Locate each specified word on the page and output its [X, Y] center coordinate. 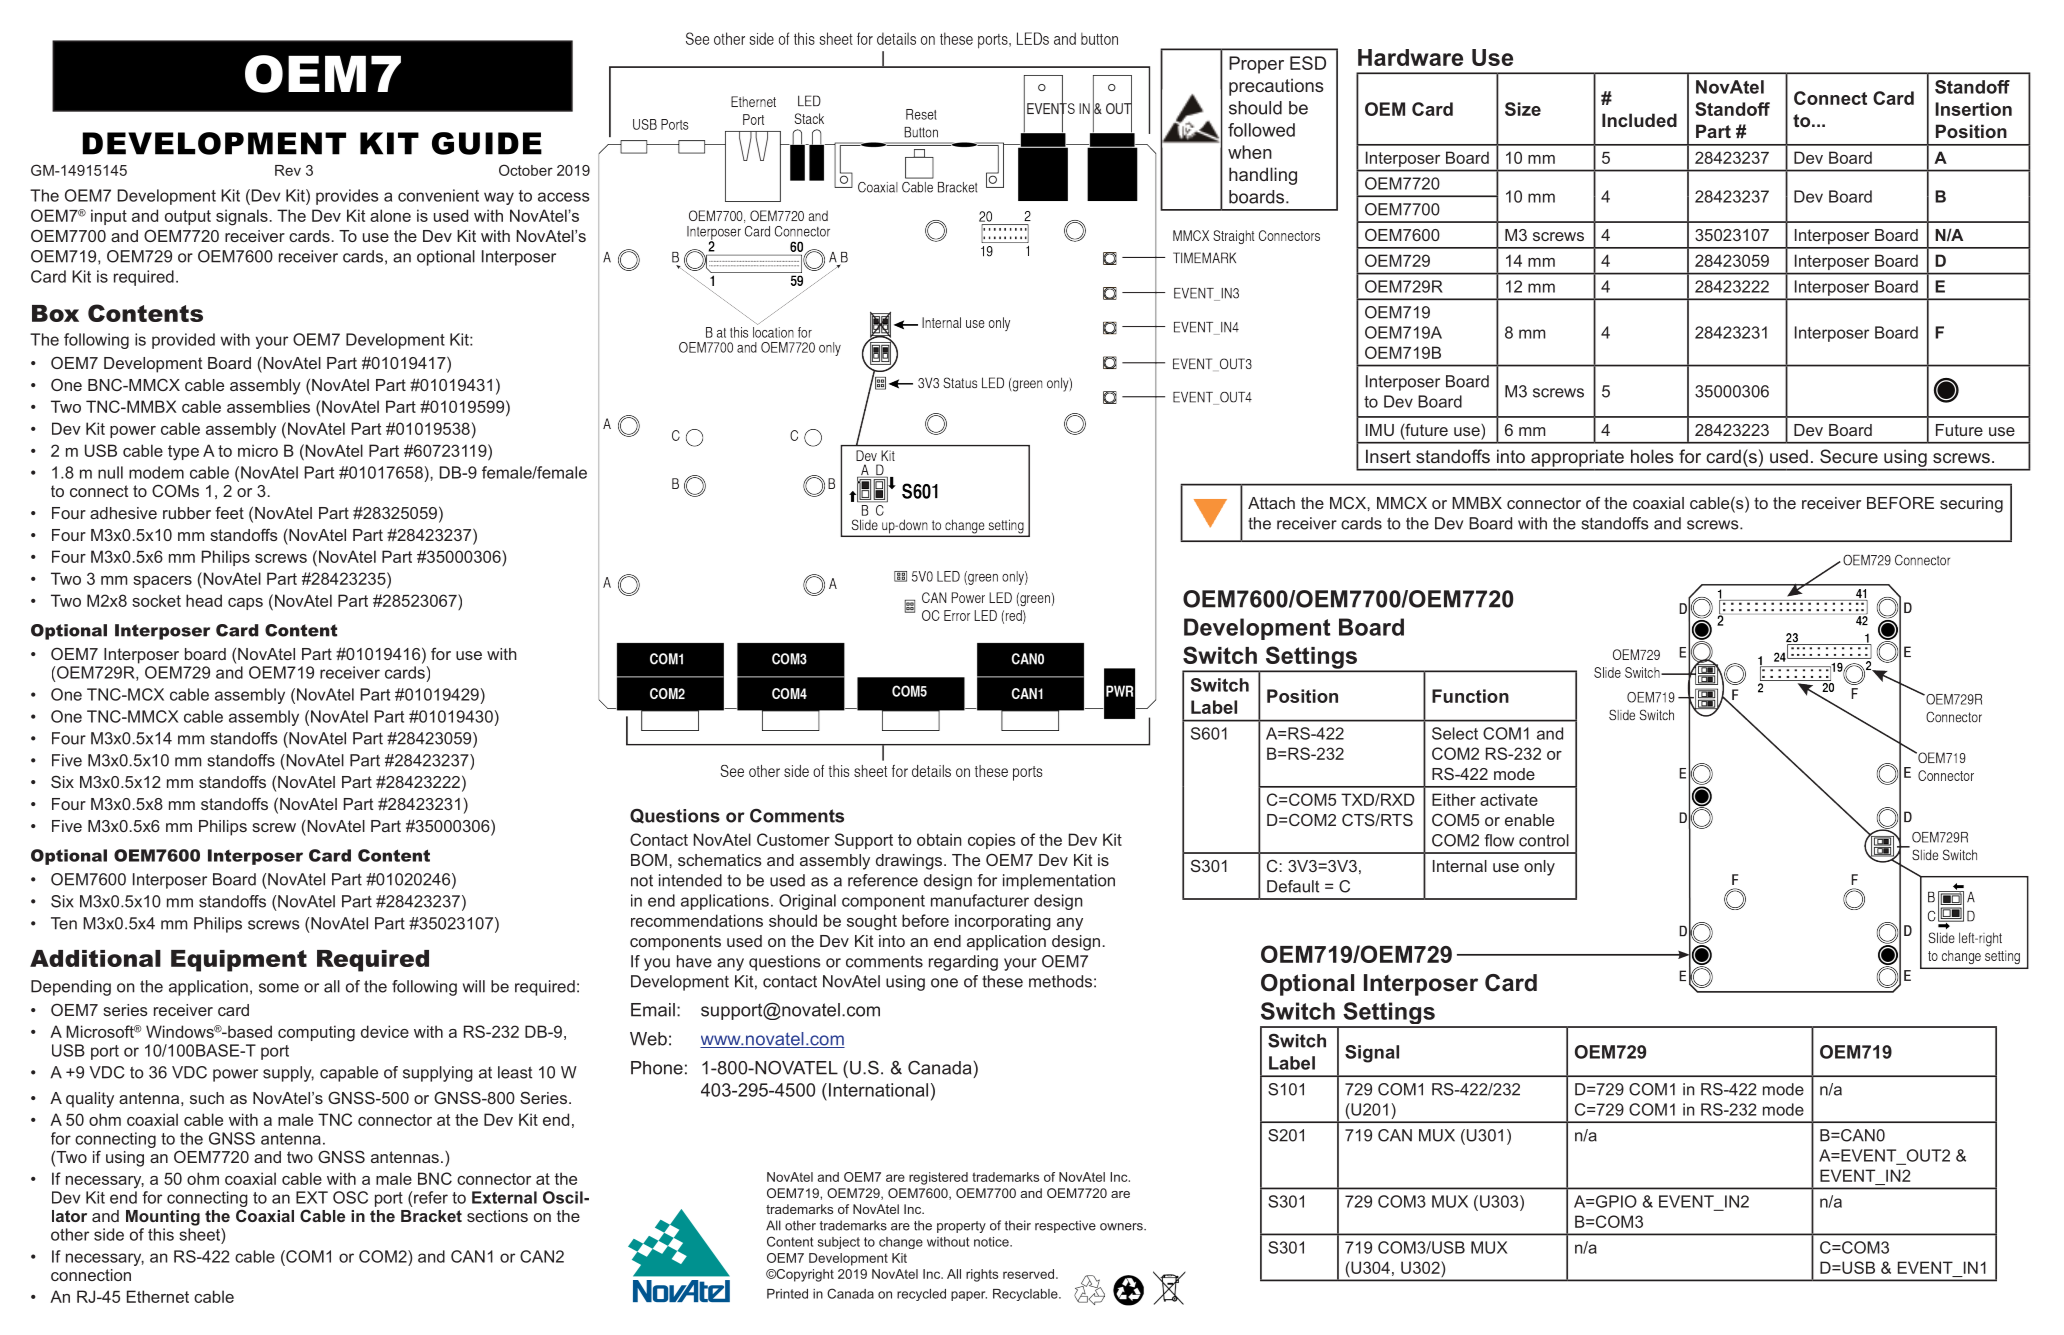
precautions [1276, 87]
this [161, 1234]
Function [1470, 696]
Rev [288, 170]
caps [245, 604]
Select [1455, 733]
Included [1639, 120]
